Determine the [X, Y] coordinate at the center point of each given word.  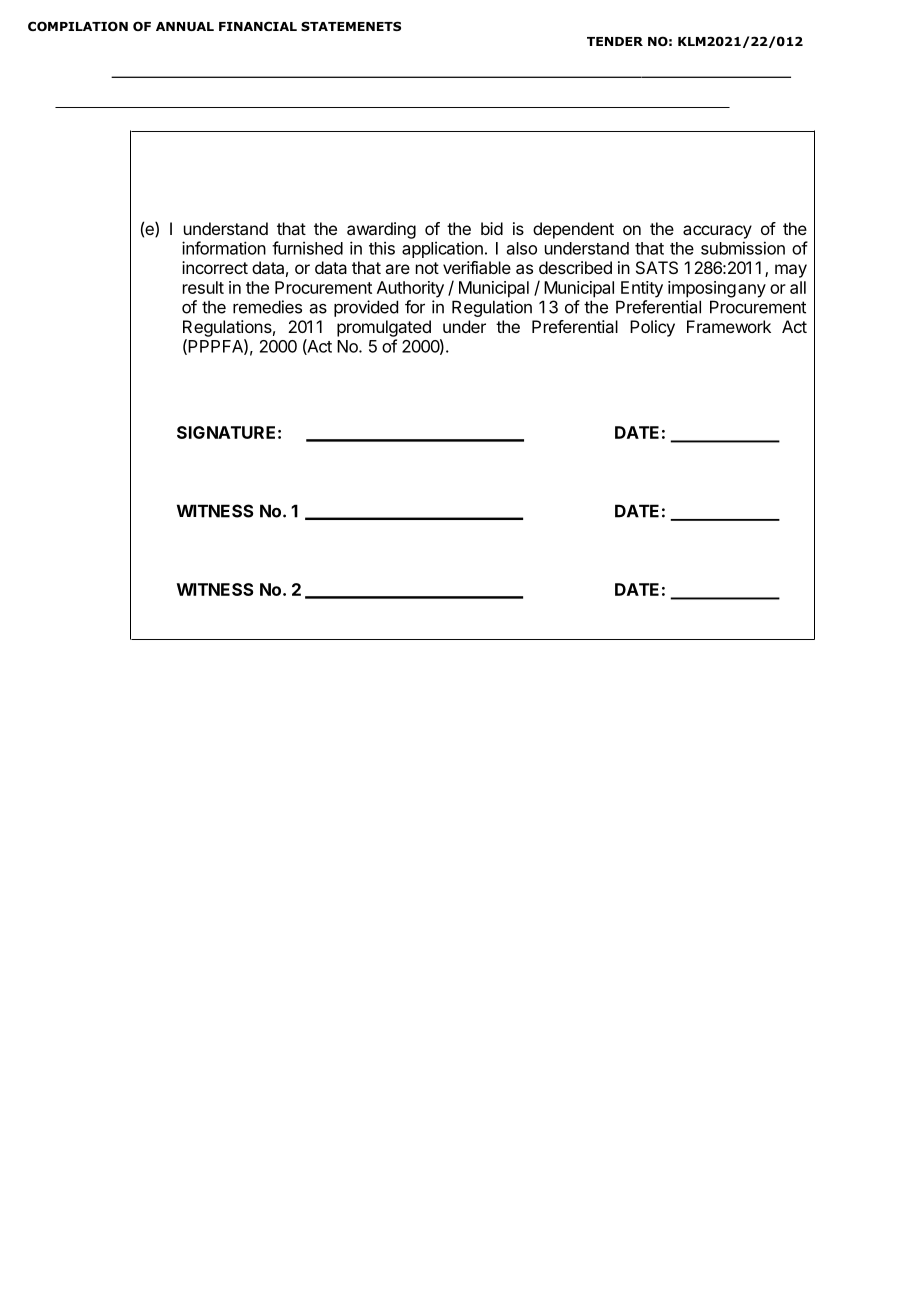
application [442, 249]
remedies [267, 307]
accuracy [717, 232]
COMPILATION [78, 26]
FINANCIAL [258, 26]
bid [492, 228]
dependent [573, 230]
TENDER [615, 41]
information [224, 248]
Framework [729, 326]
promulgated [384, 328]
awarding [381, 230]
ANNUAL [185, 26]
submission [743, 248]
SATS [657, 267]
